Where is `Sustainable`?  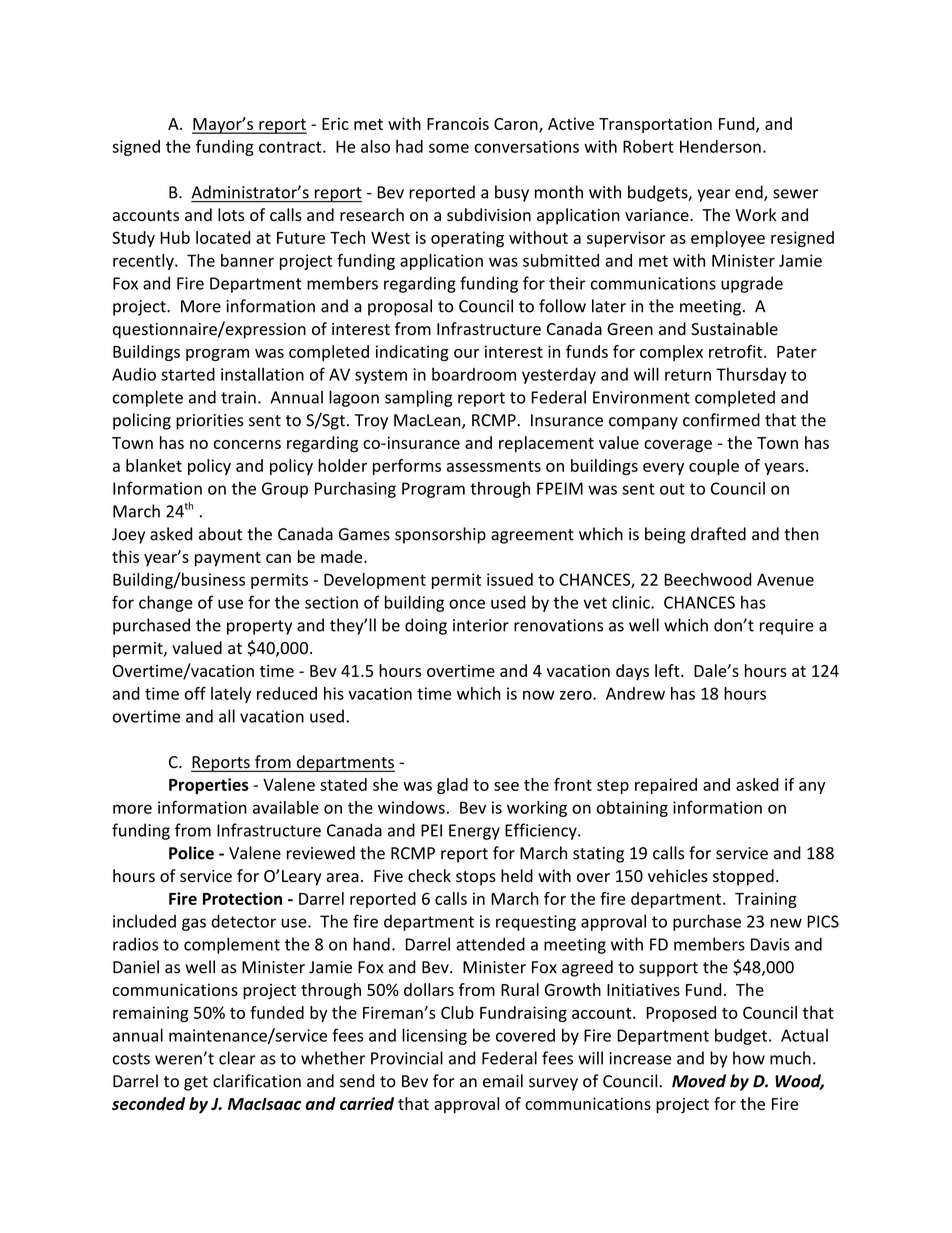
Sustainable is located at coordinates (734, 329).
